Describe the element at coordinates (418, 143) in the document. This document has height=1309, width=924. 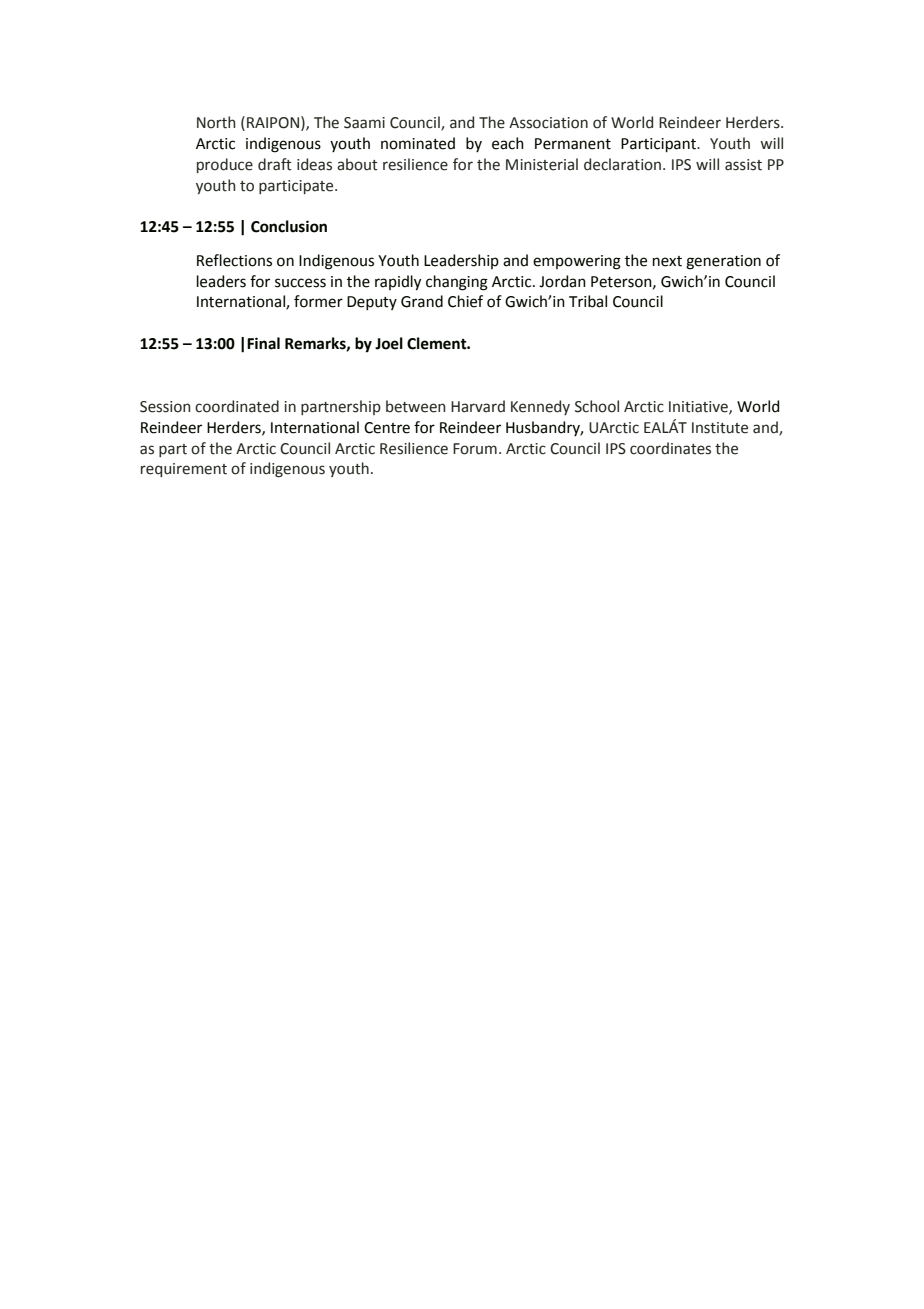
I see `nominated` at that location.
